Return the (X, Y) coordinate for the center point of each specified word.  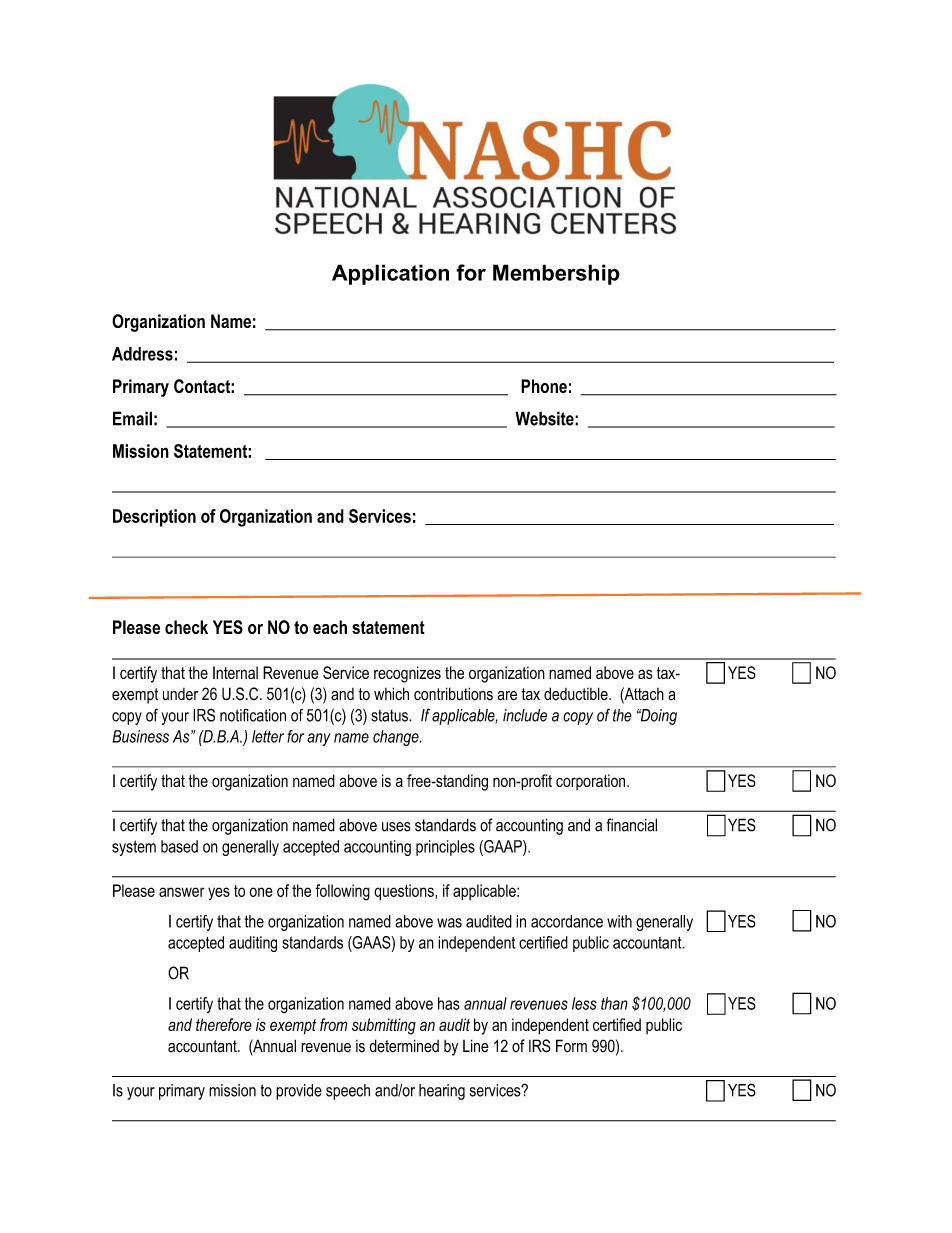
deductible (577, 694)
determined (404, 1046)
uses (396, 827)
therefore (224, 1024)
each (330, 627)
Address (142, 354)
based (179, 846)
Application (390, 274)
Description (154, 518)
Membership (556, 274)
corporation (592, 782)
